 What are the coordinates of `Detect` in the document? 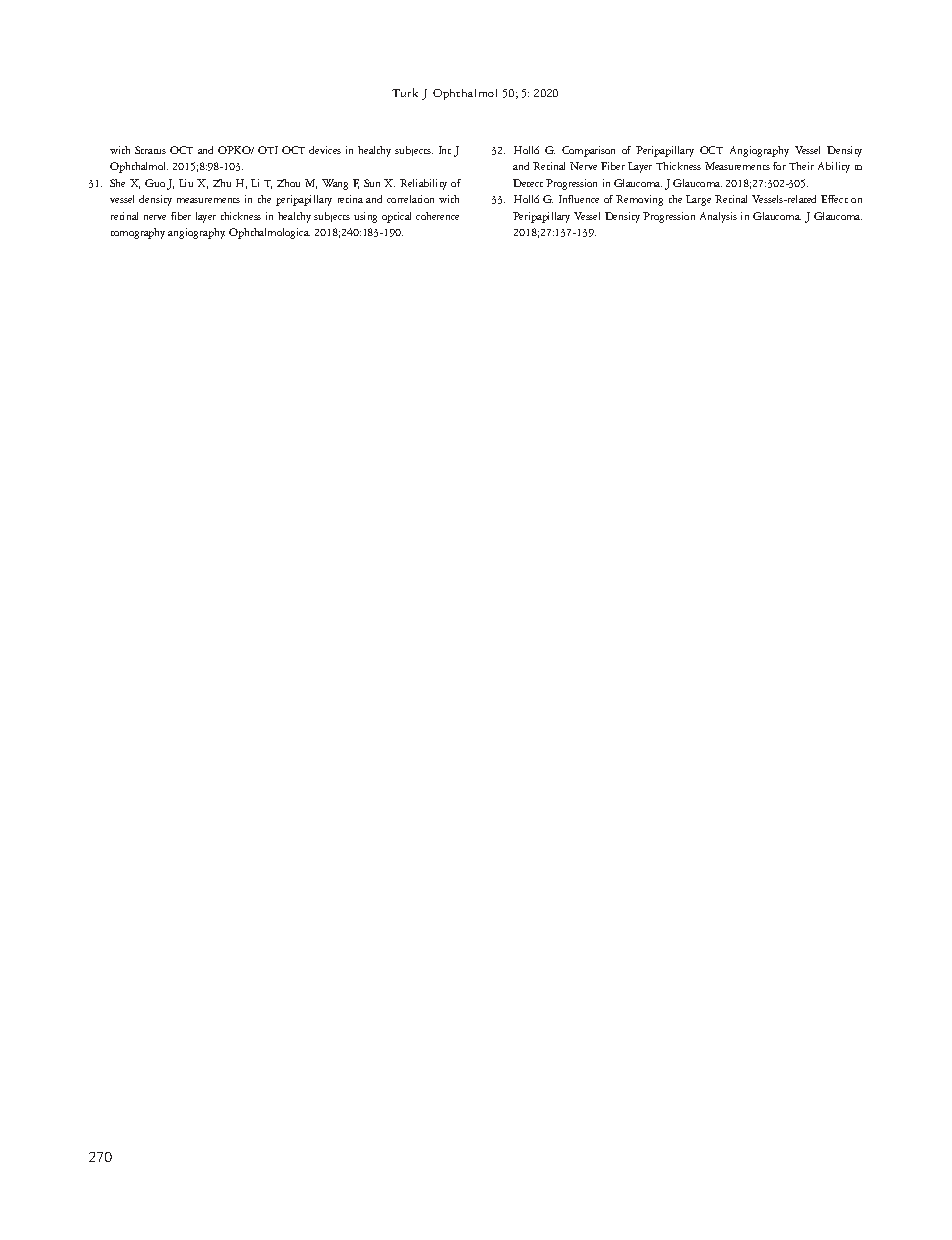 It's located at (528, 183).
